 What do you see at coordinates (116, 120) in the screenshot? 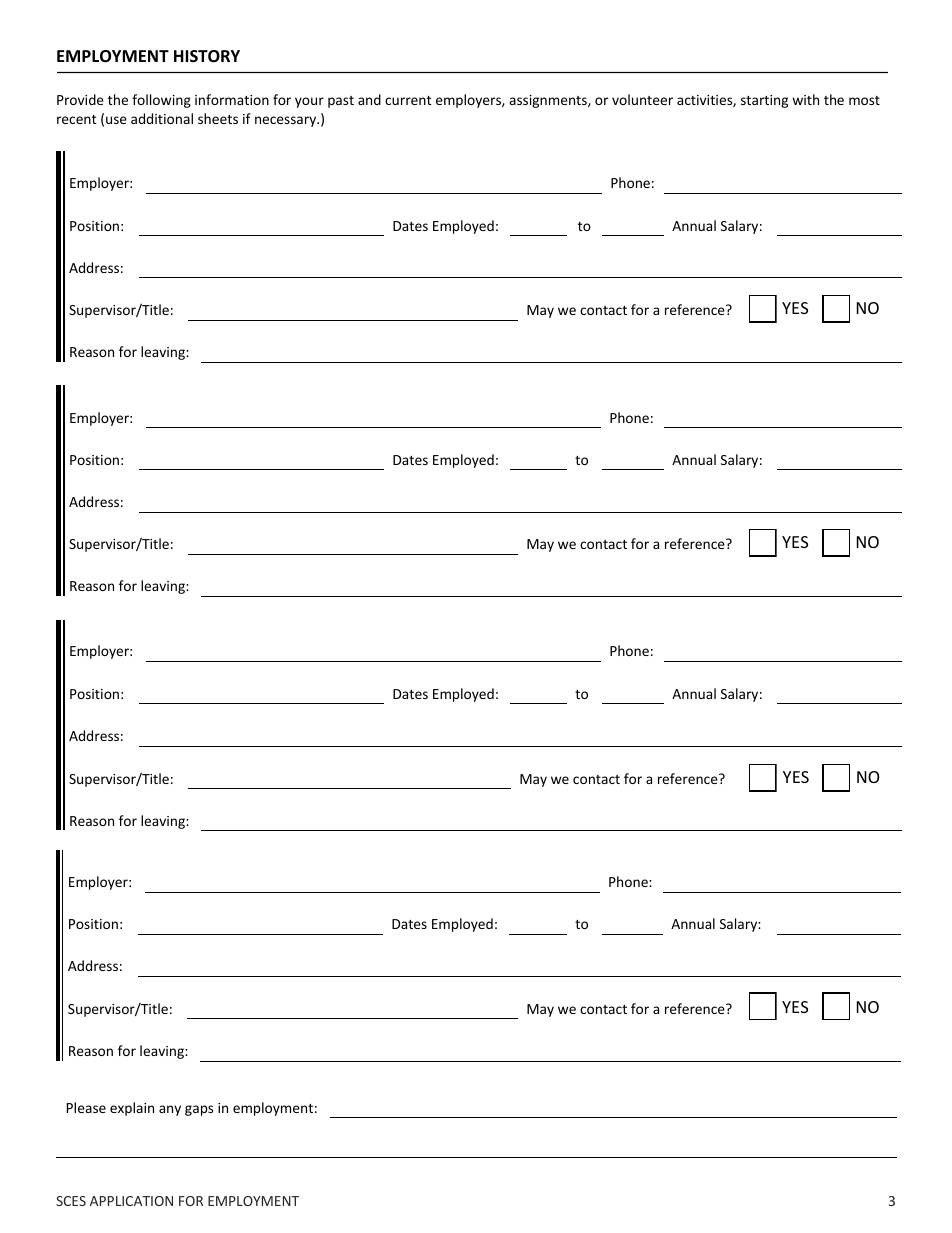
I see `use` at bounding box center [116, 120].
